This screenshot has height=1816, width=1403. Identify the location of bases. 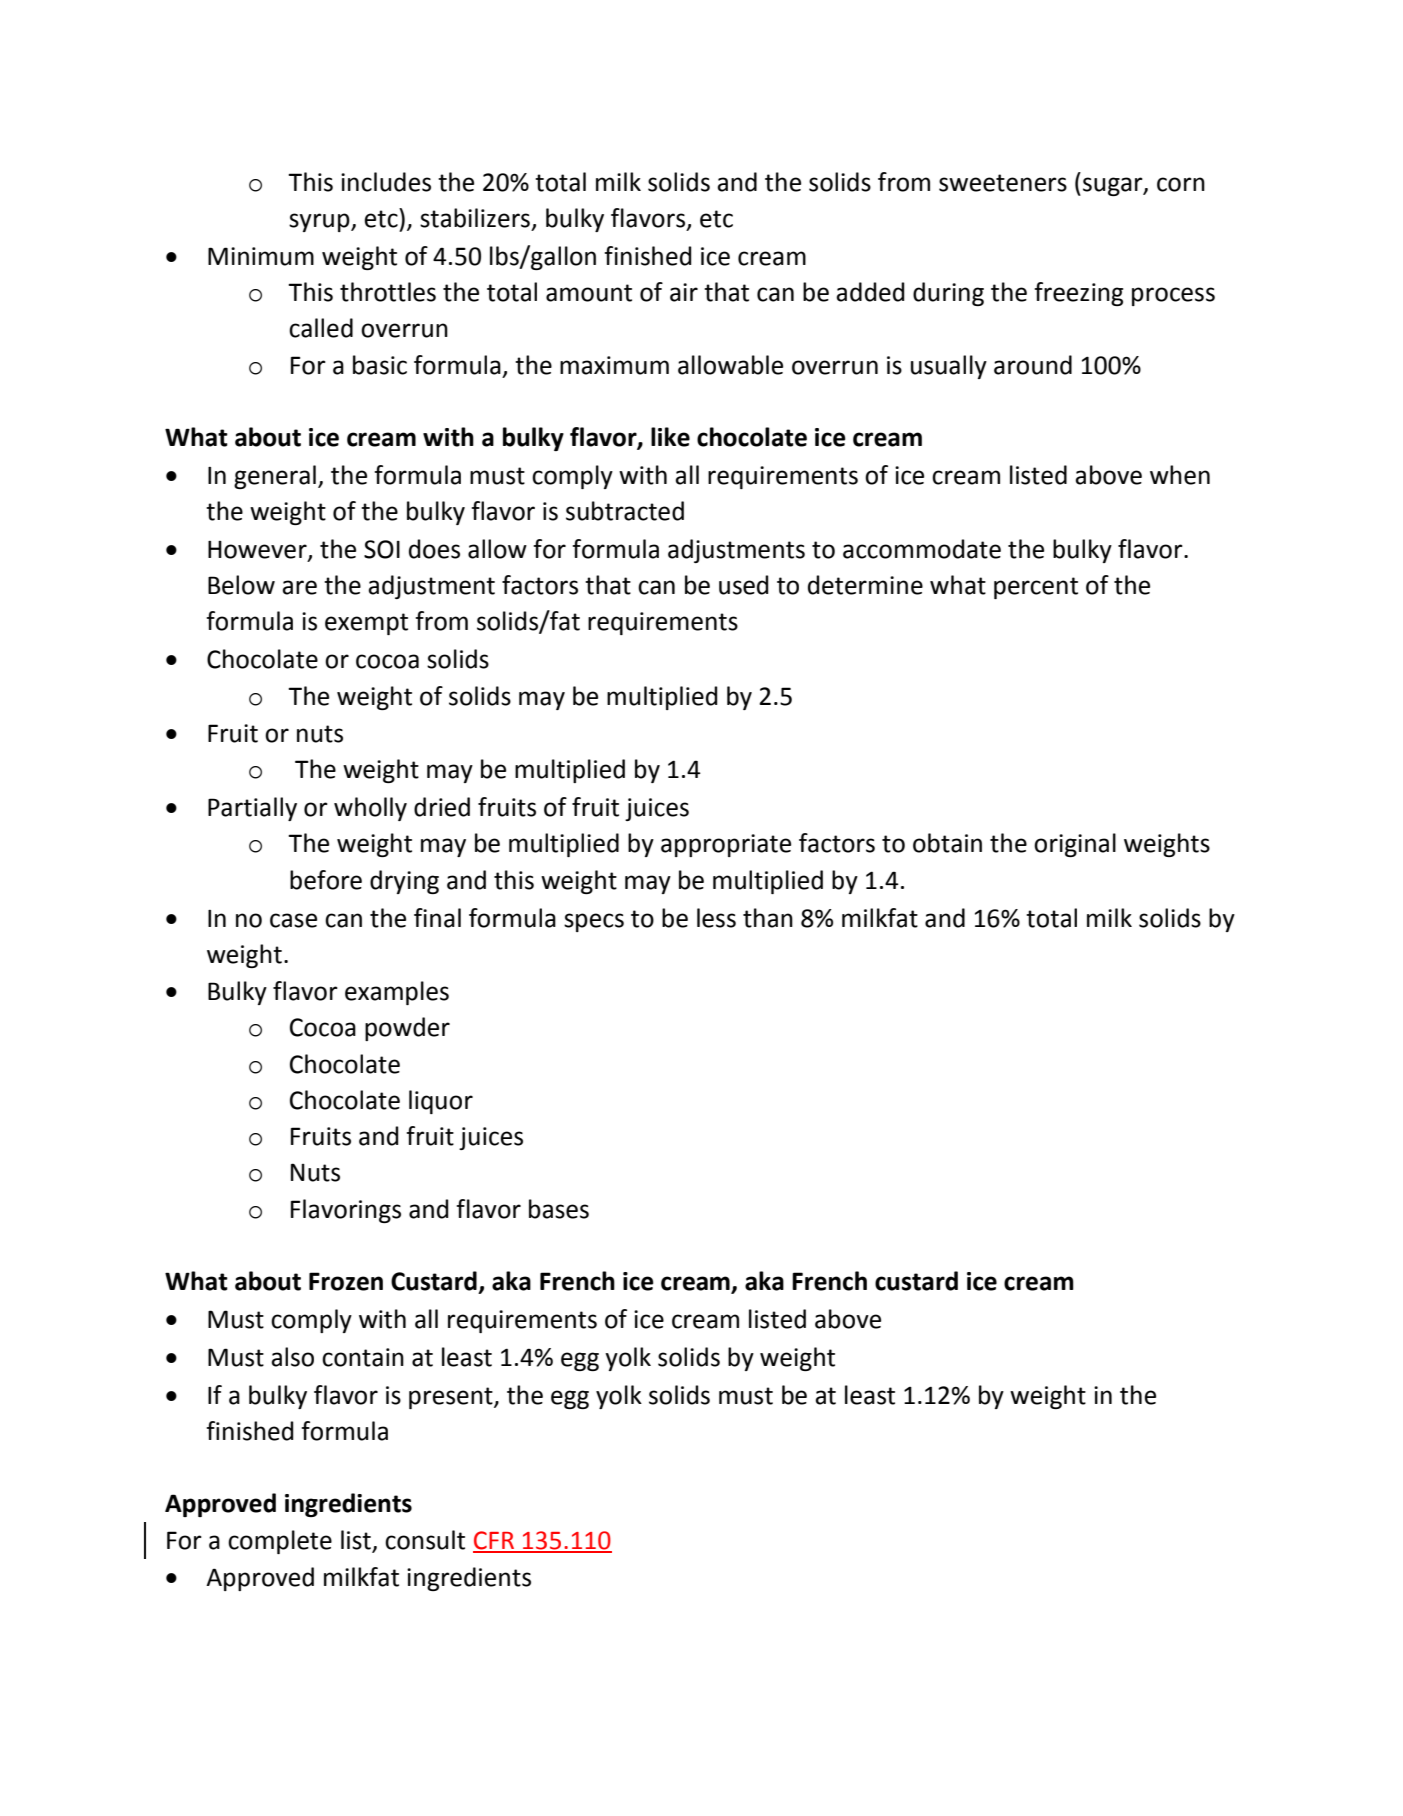
(559, 1209).
